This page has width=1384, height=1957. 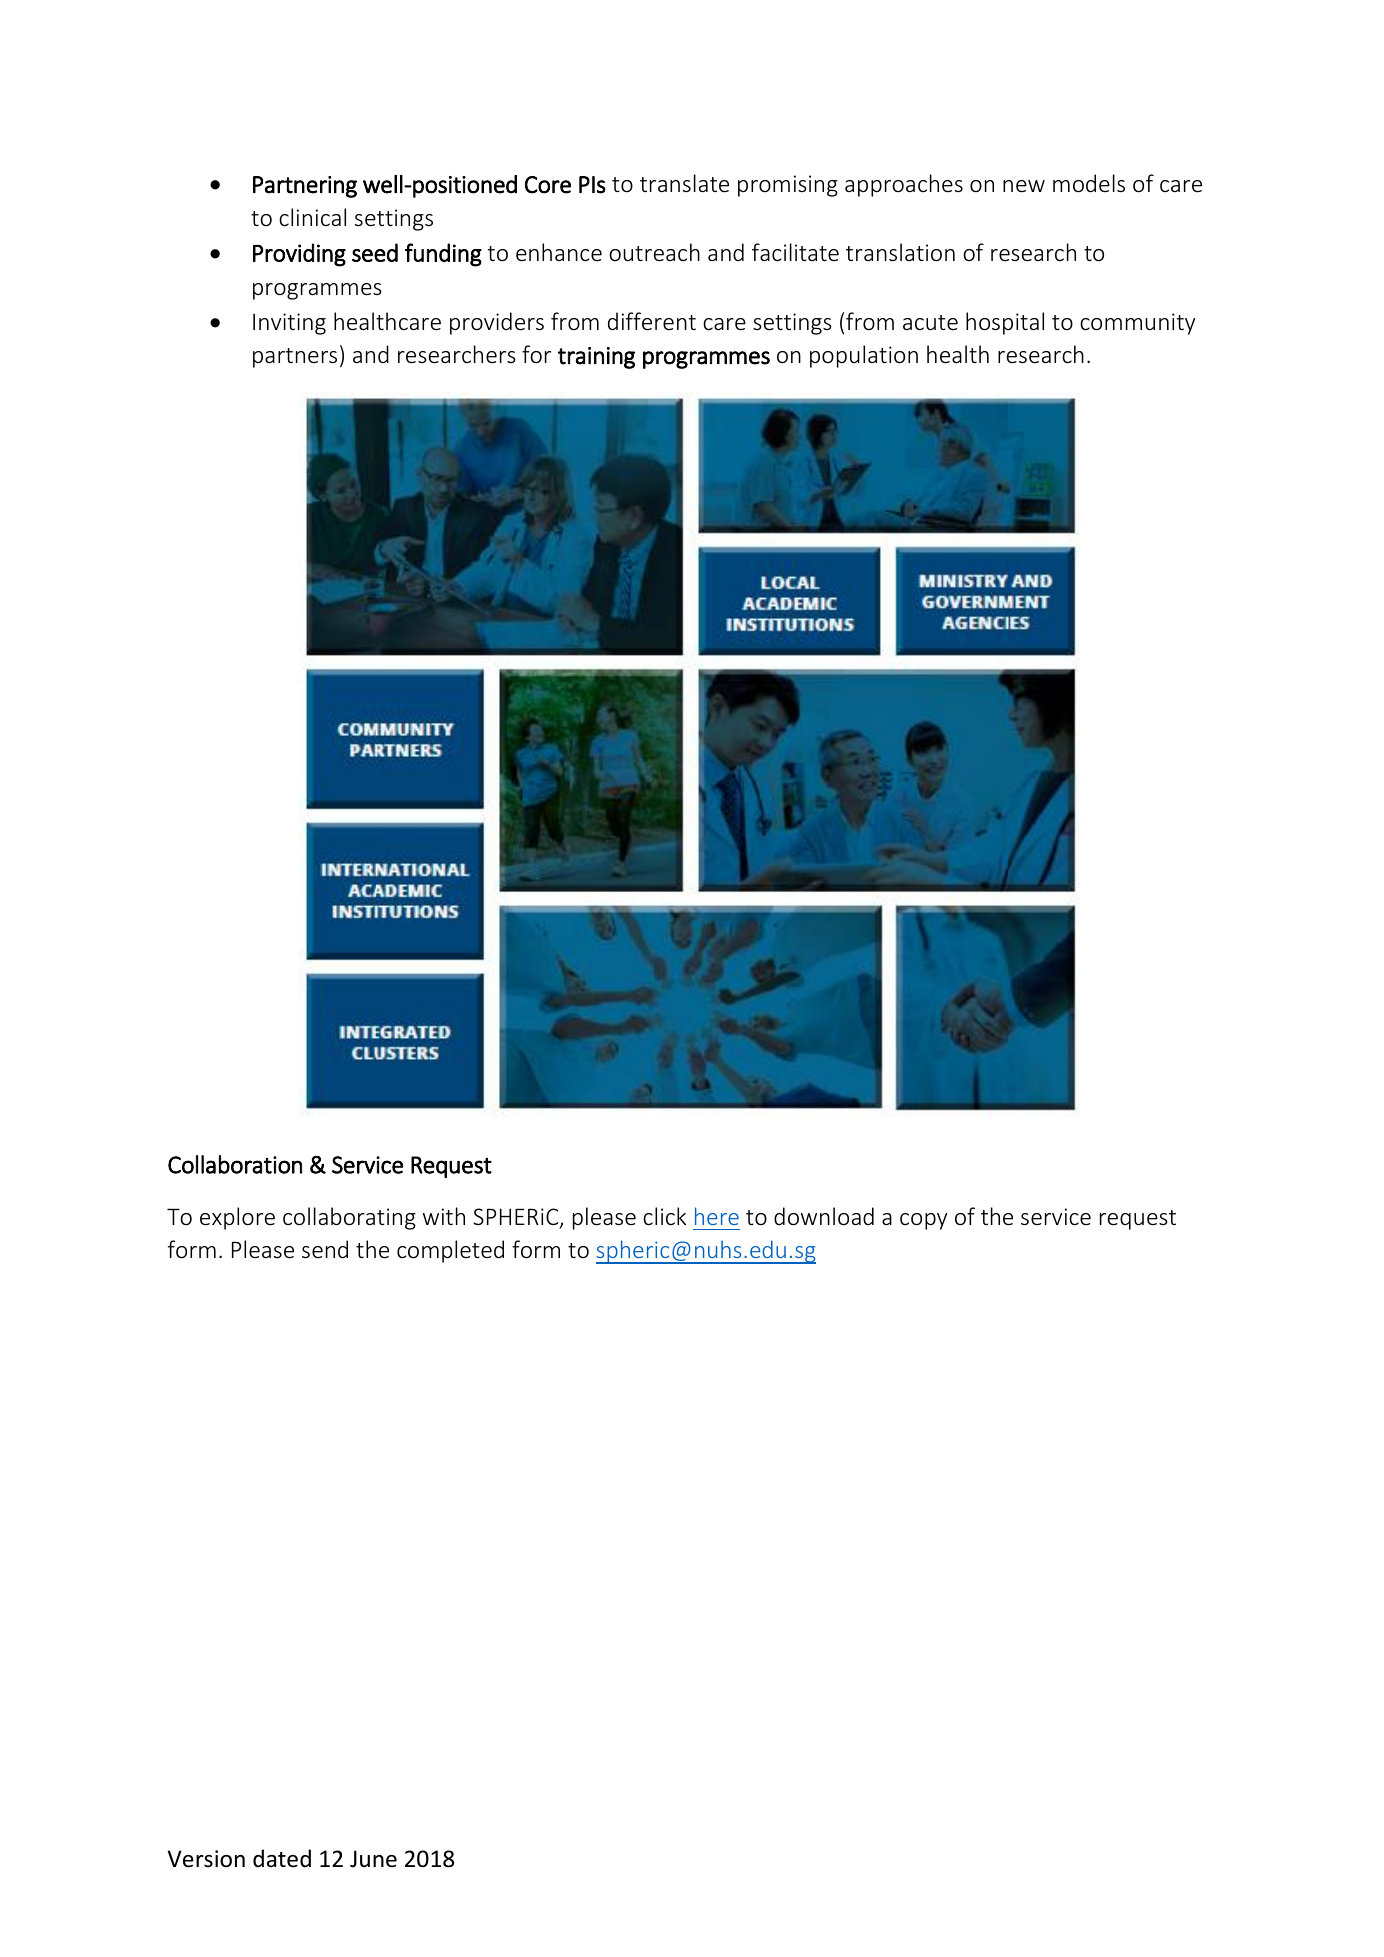 What do you see at coordinates (596, 358) in the page?
I see `training` at bounding box center [596, 358].
